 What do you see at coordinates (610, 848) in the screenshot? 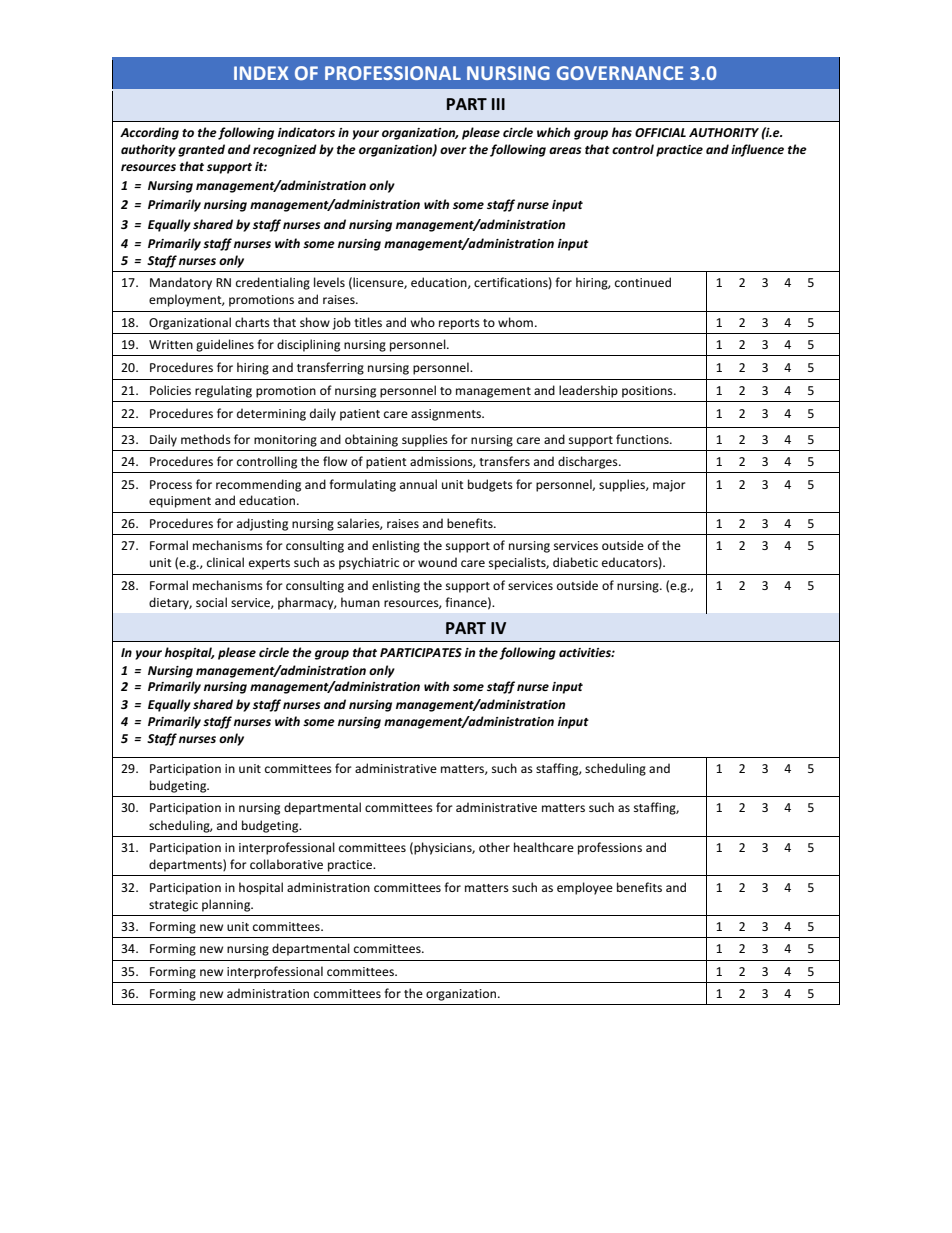
I see `professions` at bounding box center [610, 848].
